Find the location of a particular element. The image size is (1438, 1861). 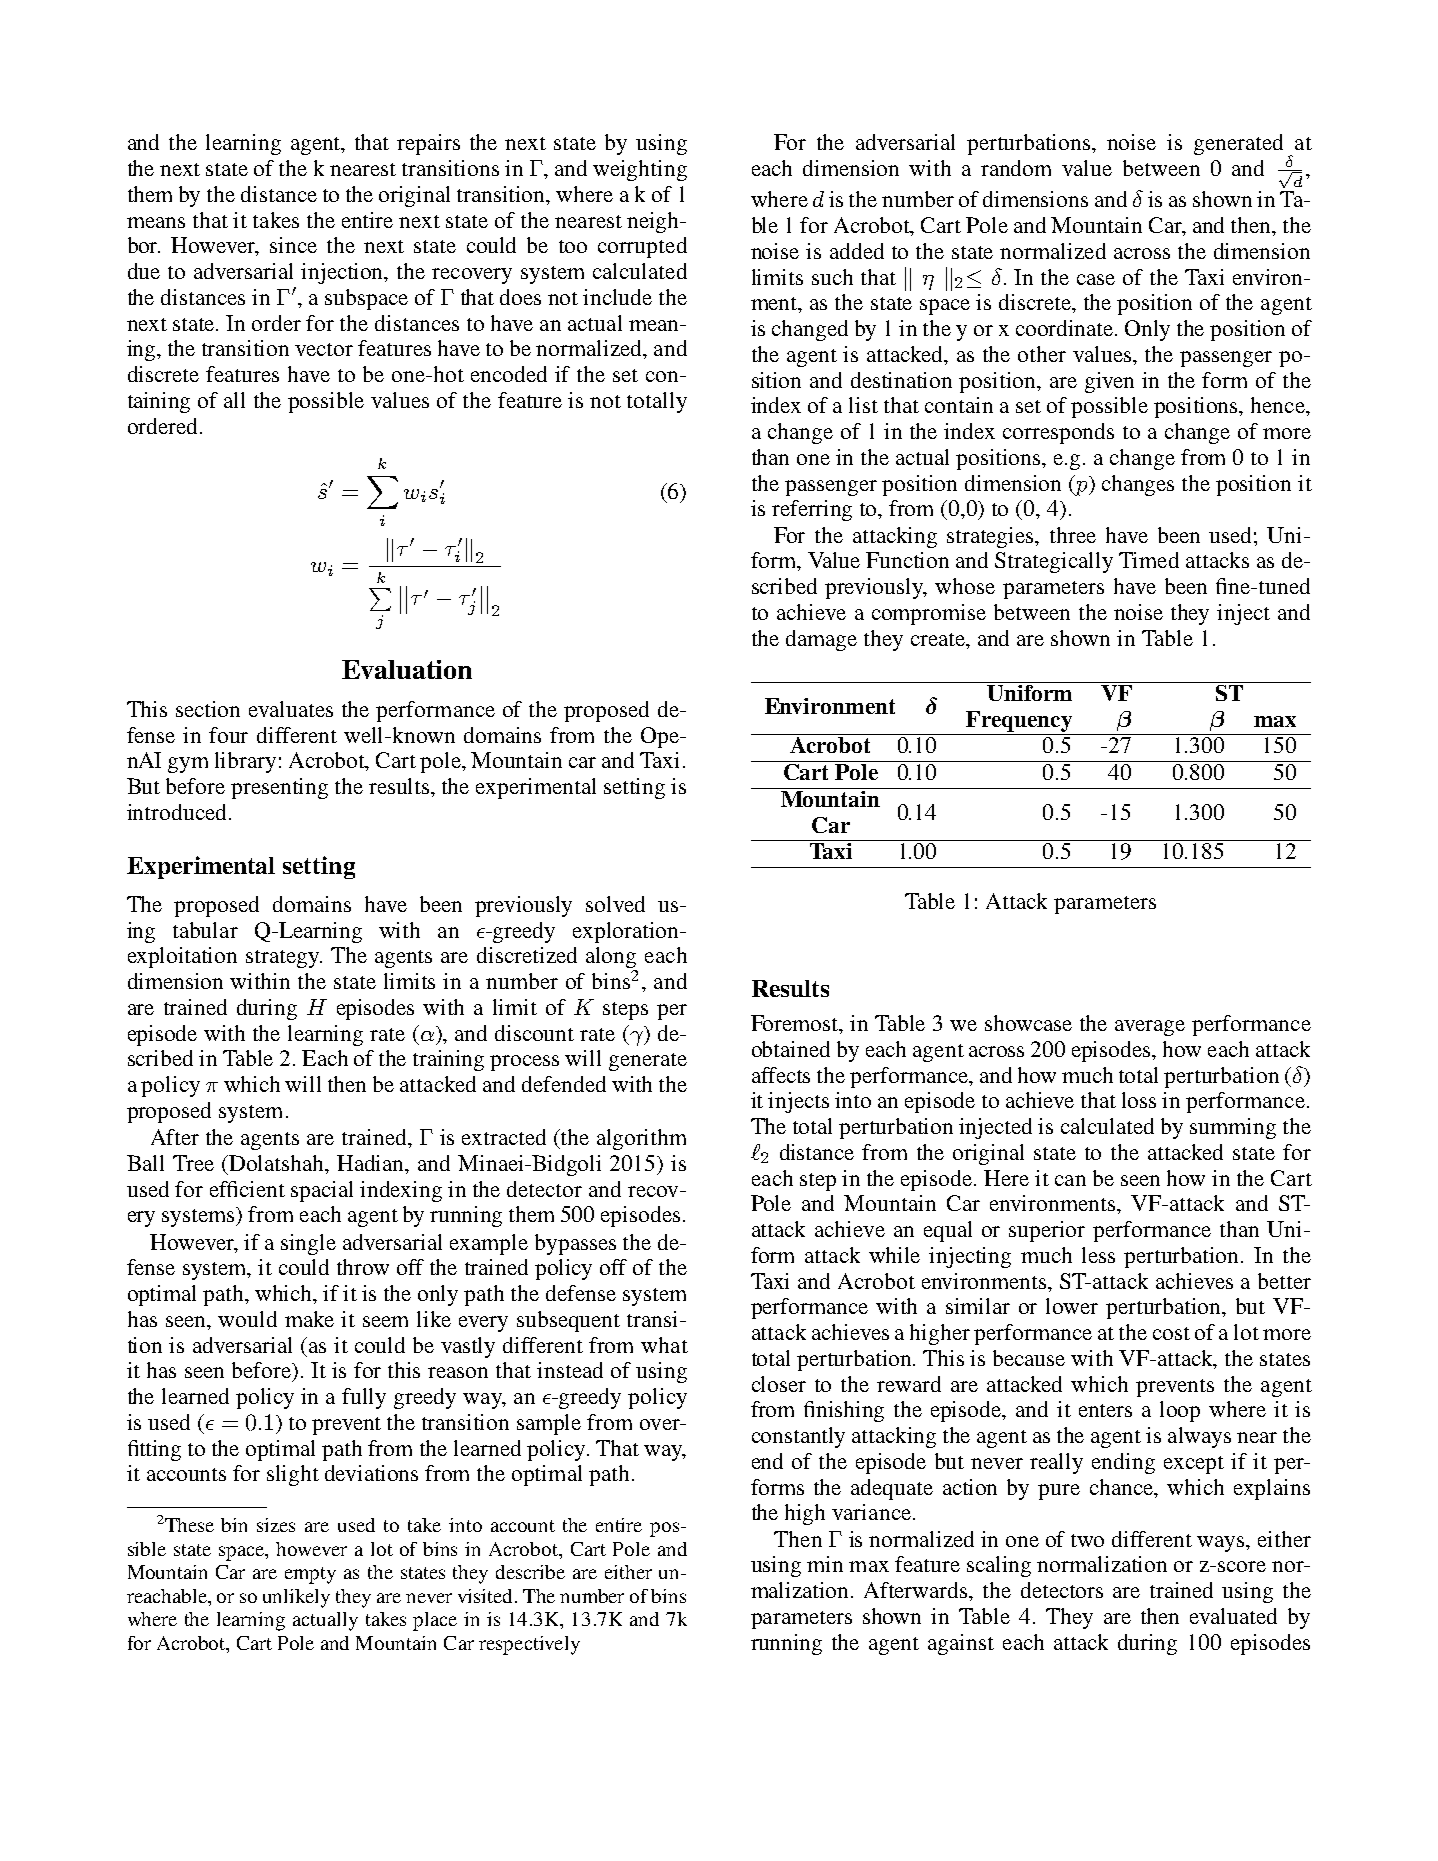

weighting is located at coordinates (640, 170).
